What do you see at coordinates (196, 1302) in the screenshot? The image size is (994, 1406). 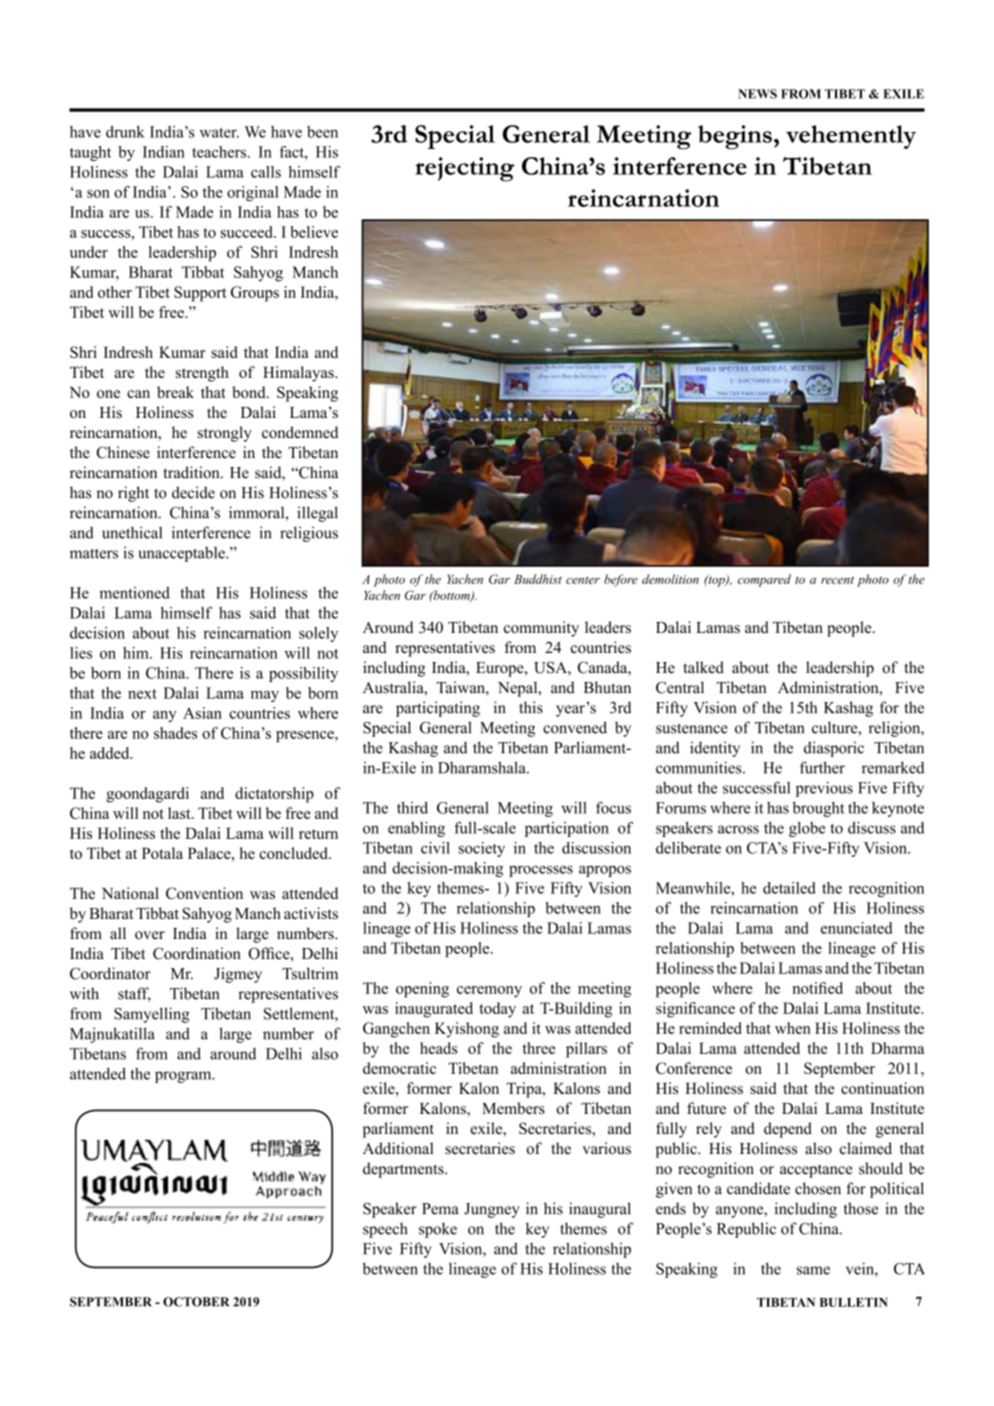 I see `OCTOBER` at bounding box center [196, 1302].
